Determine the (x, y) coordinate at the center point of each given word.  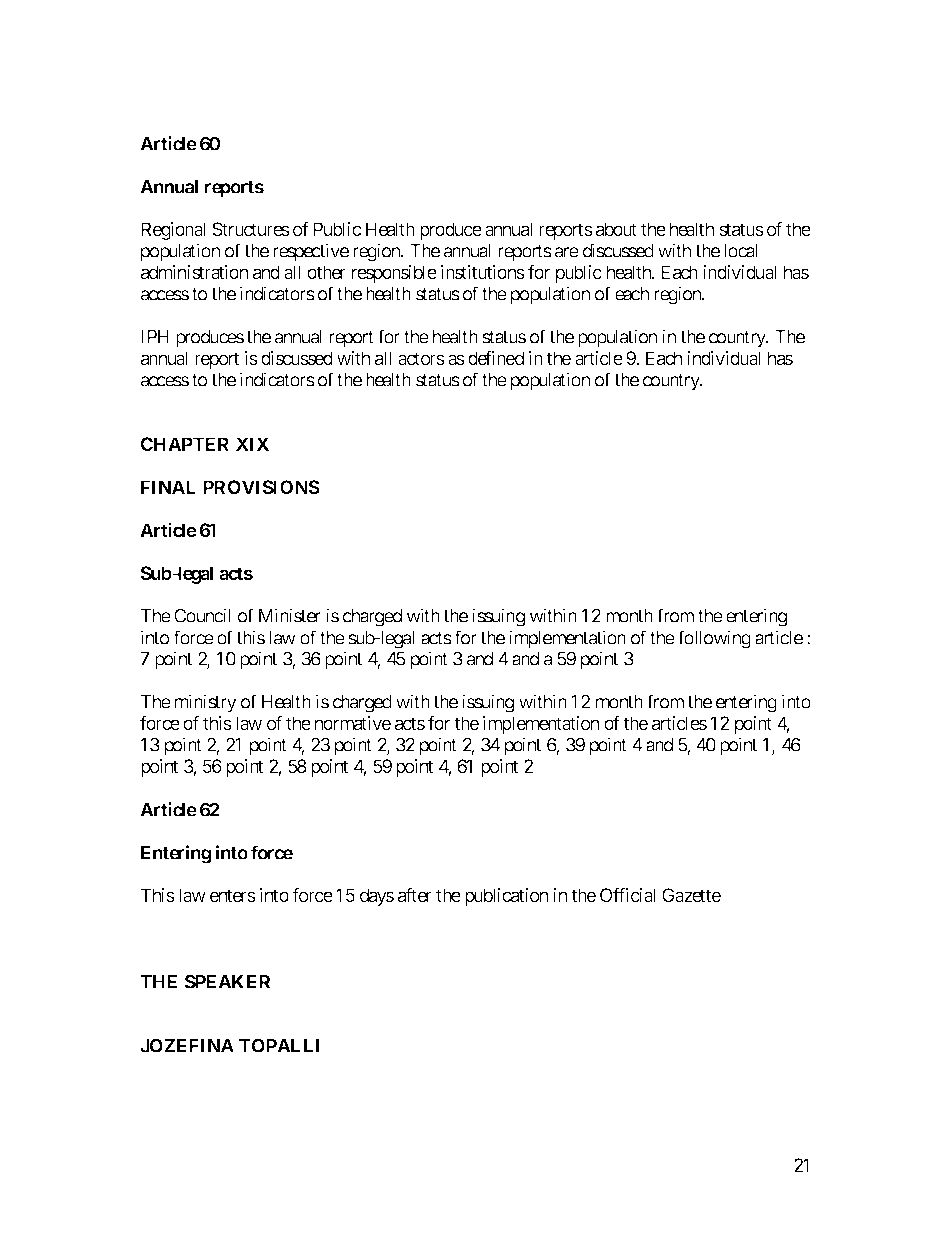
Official (627, 895)
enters (233, 895)
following (714, 639)
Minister (290, 615)
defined (496, 358)
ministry (206, 703)
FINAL (168, 487)
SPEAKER (227, 981)
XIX (252, 444)
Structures (251, 229)
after (415, 895)
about (616, 229)
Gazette (691, 895)
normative (353, 723)
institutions (483, 272)
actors (421, 358)
